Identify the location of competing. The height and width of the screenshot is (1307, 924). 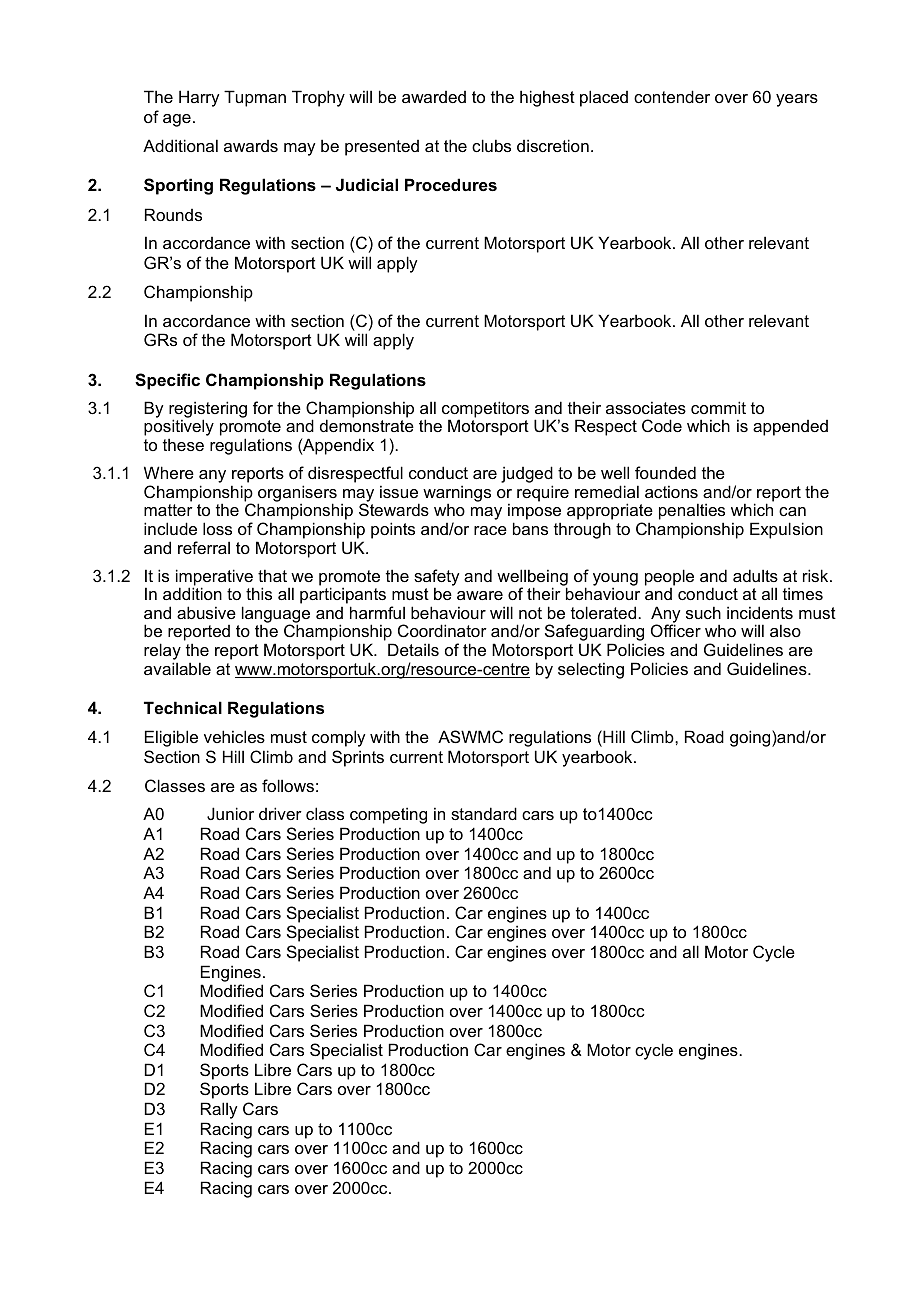
(388, 815).
